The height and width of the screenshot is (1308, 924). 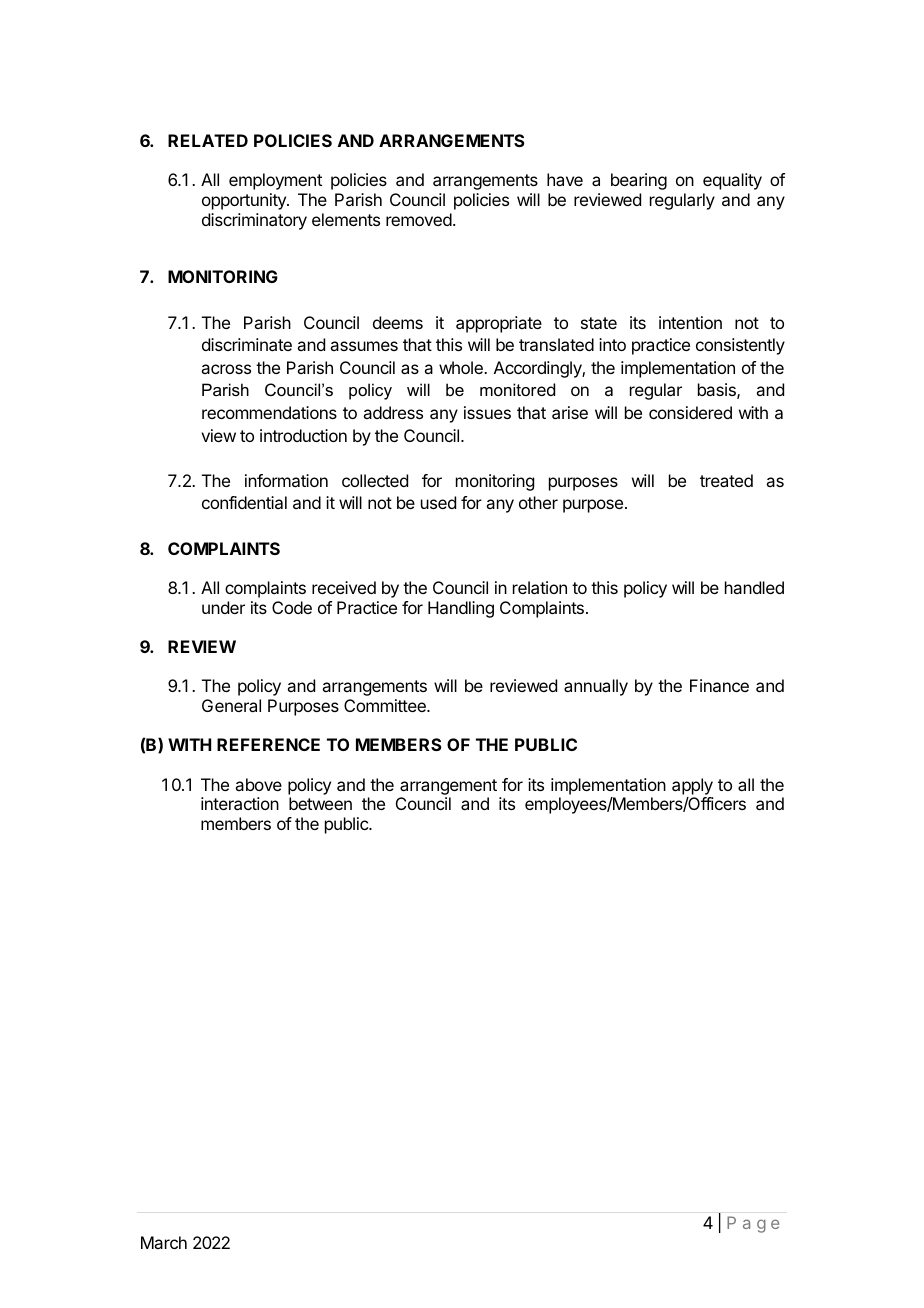 What do you see at coordinates (419, 219) in the screenshot?
I see `removed` at bounding box center [419, 219].
